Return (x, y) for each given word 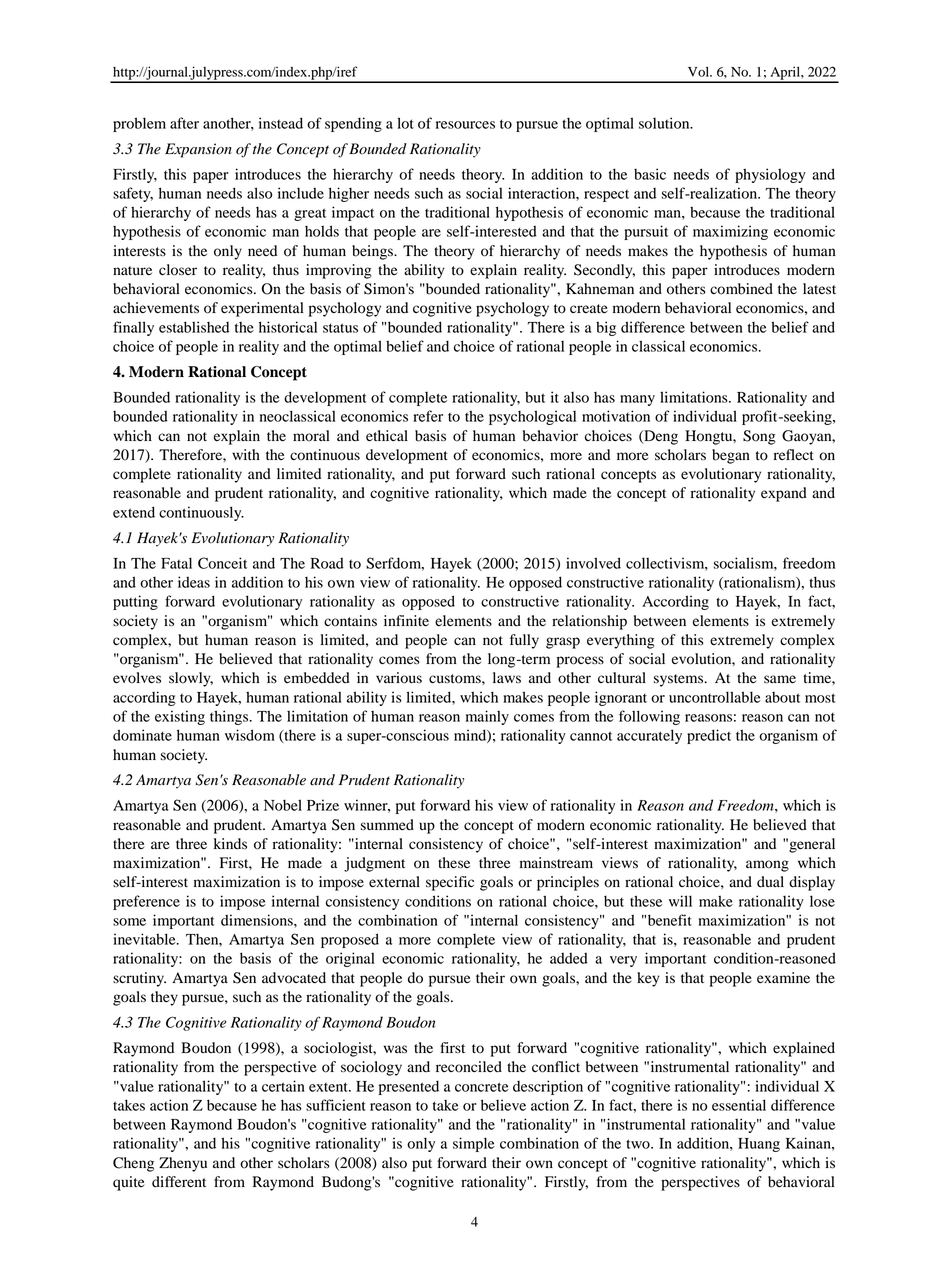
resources (465, 125)
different (179, 1182)
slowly (191, 679)
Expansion (198, 150)
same (780, 679)
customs (456, 679)
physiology (770, 175)
